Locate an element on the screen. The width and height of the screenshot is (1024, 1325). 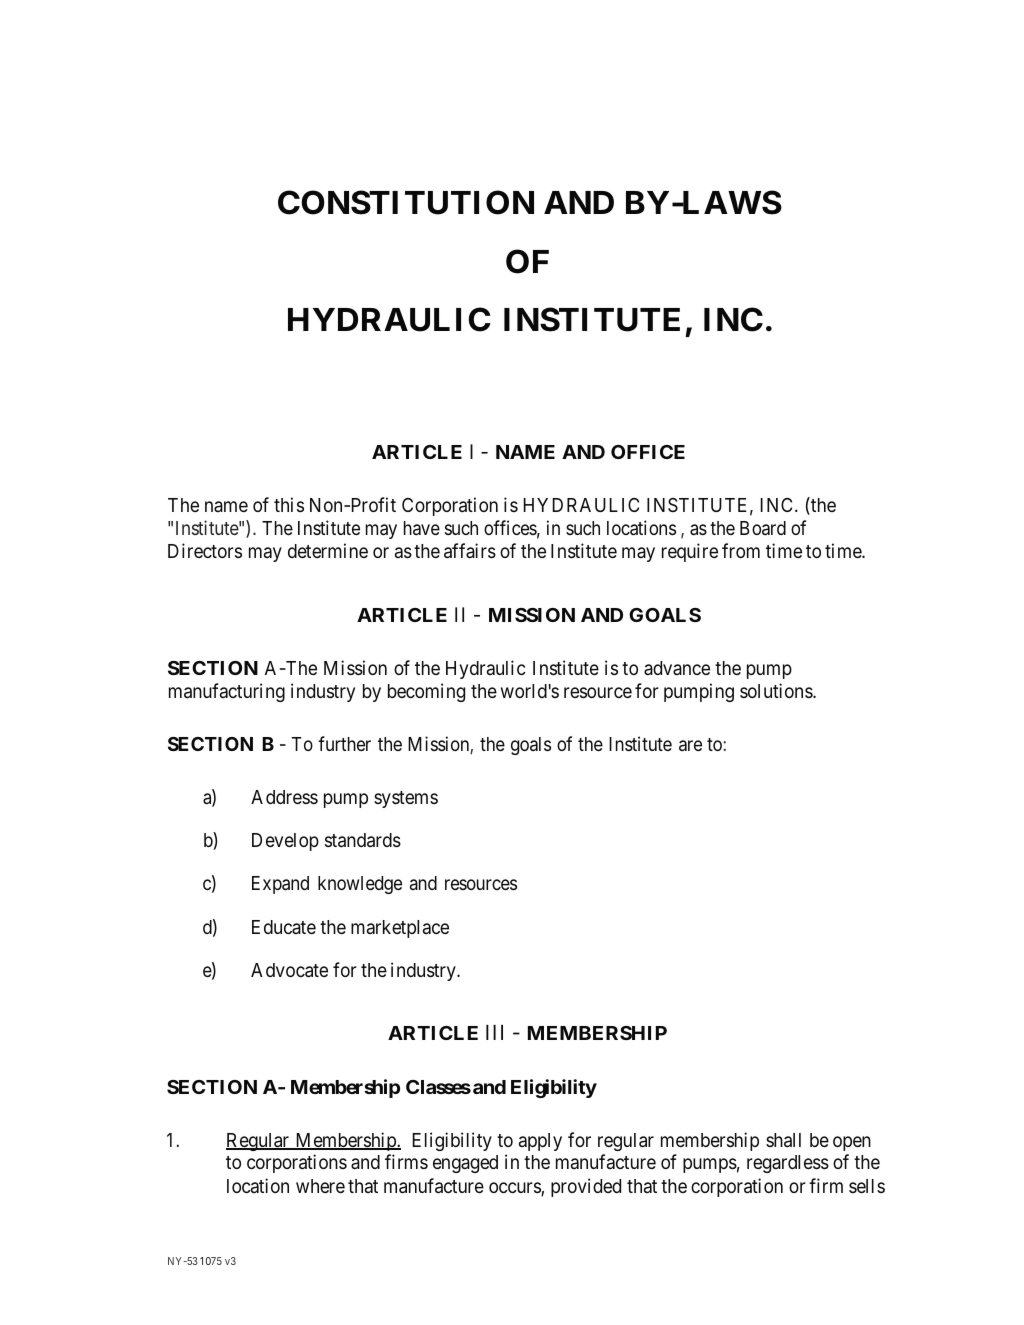
Board is located at coordinates (763, 528).
